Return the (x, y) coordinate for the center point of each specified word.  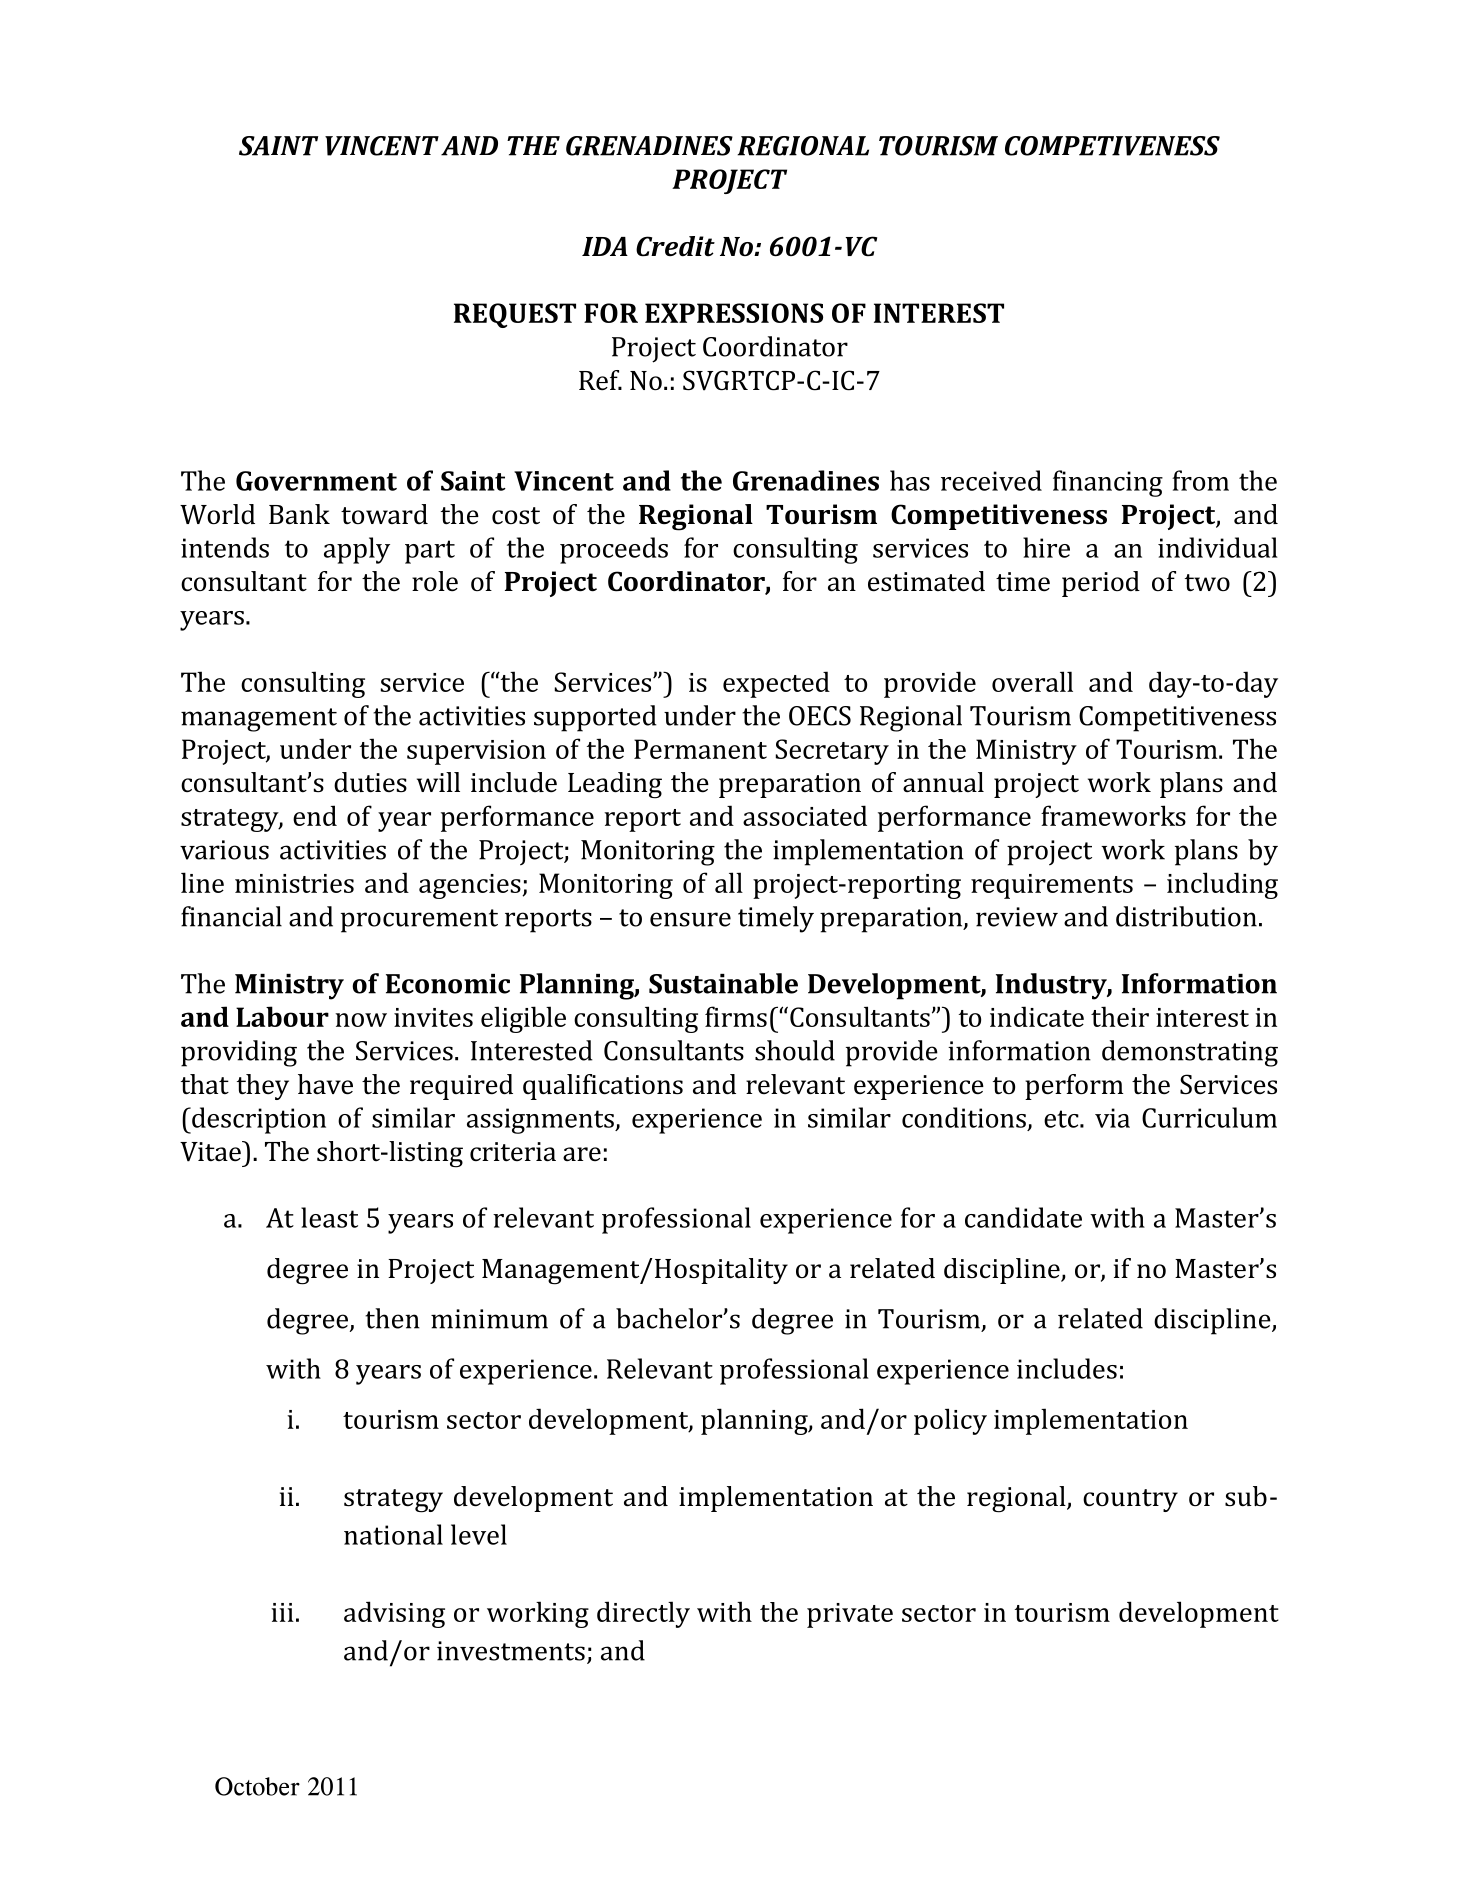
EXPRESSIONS (734, 313)
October (257, 1786)
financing (1108, 483)
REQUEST (515, 315)
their (1120, 1016)
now (361, 1020)
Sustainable (723, 983)
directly (643, 1614)
